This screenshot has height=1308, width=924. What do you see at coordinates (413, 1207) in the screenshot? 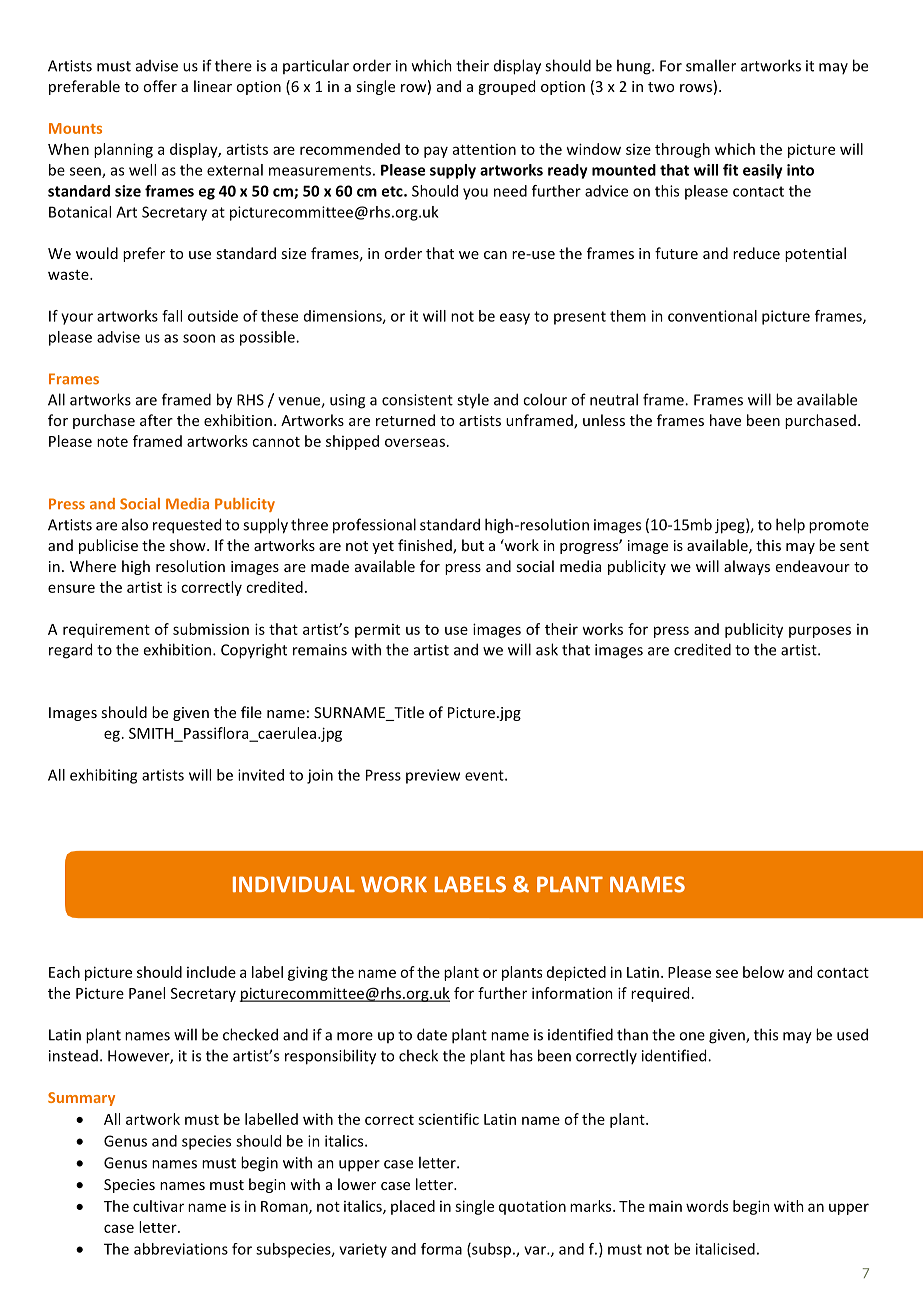
I see `placed` at bounding box center [413, 1207].
